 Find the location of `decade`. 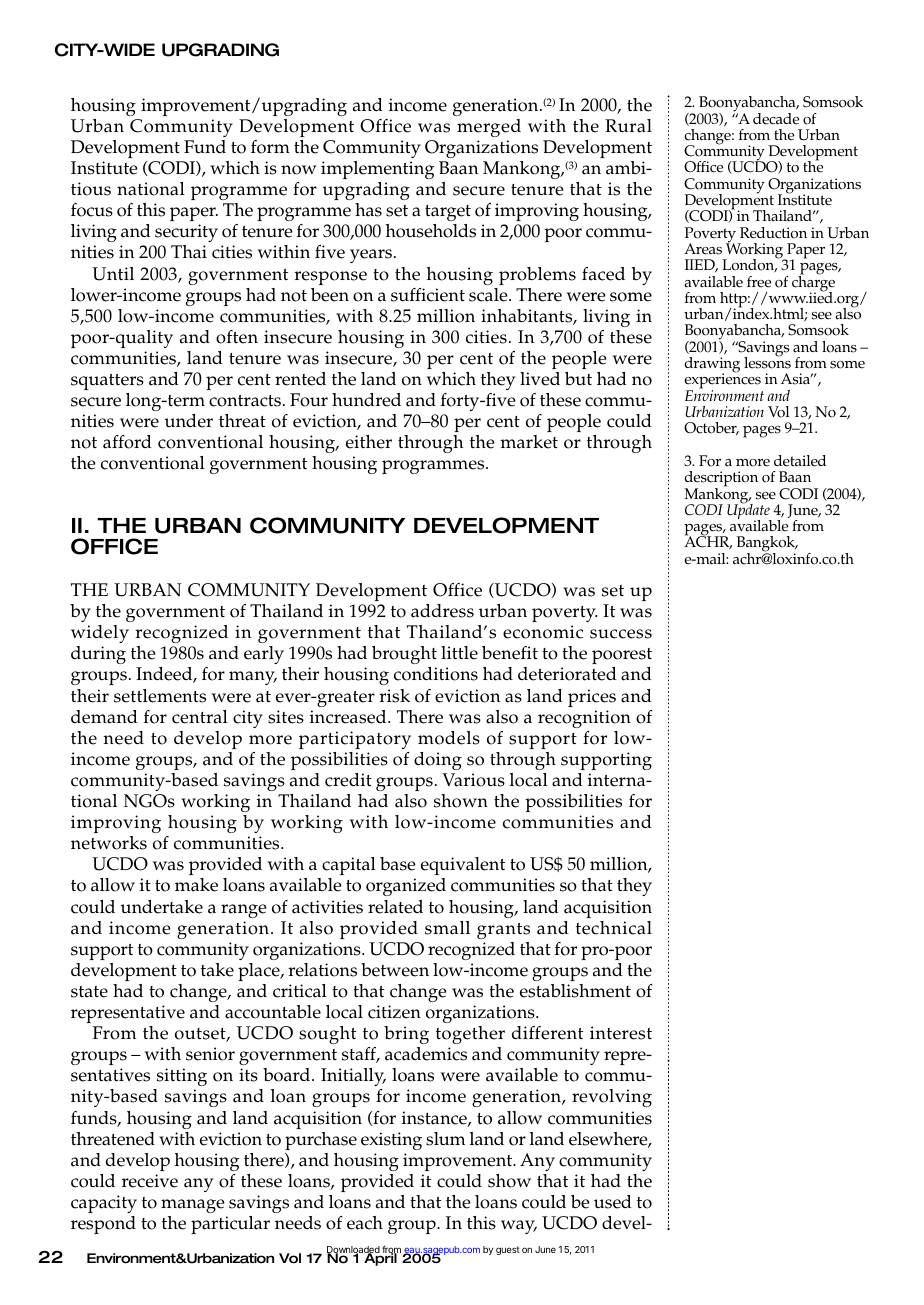

decade is located at coordinates (776, 119).
